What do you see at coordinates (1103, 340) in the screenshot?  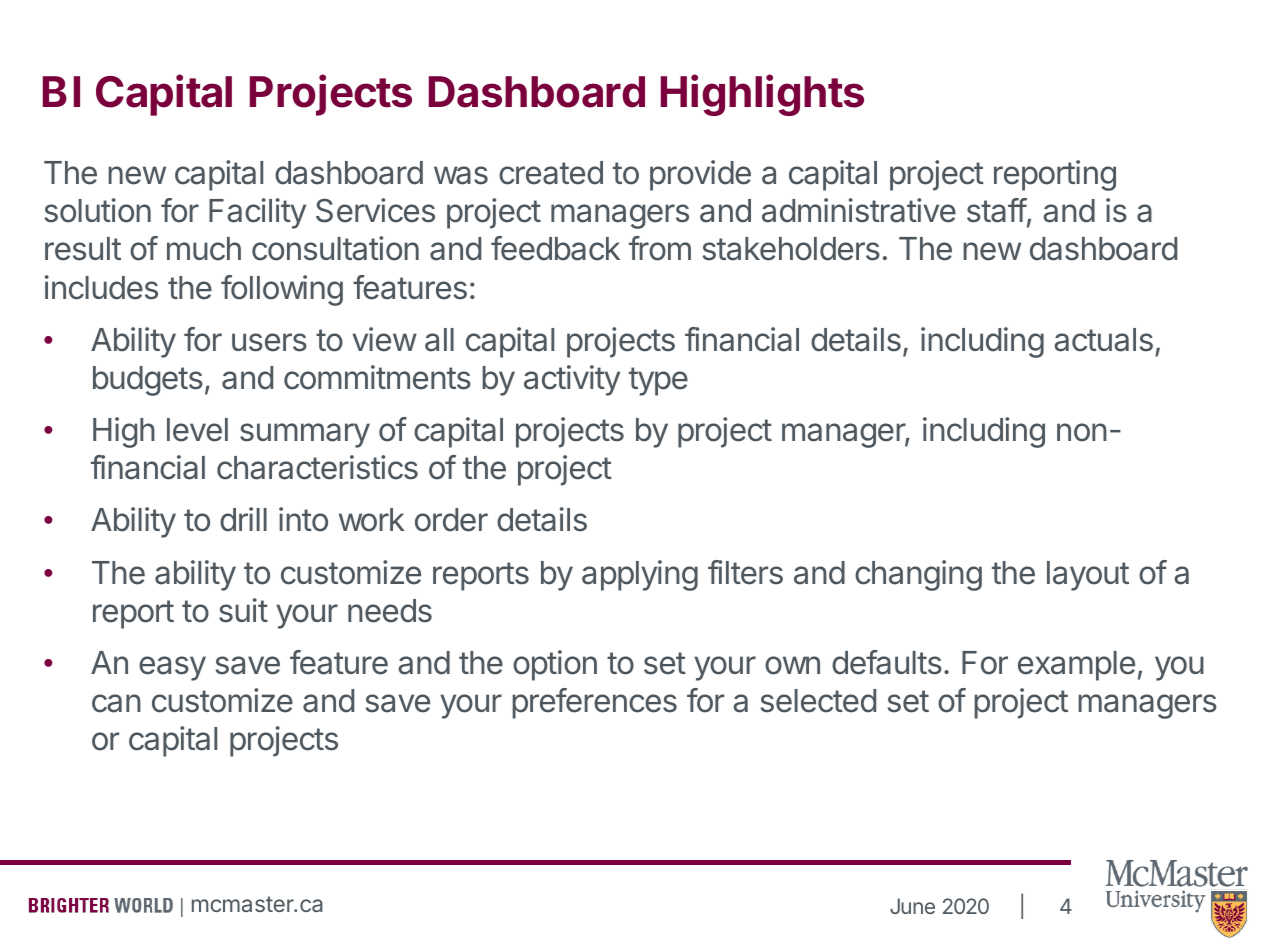 I see `actuals` at bounding box center [1103, 340].
